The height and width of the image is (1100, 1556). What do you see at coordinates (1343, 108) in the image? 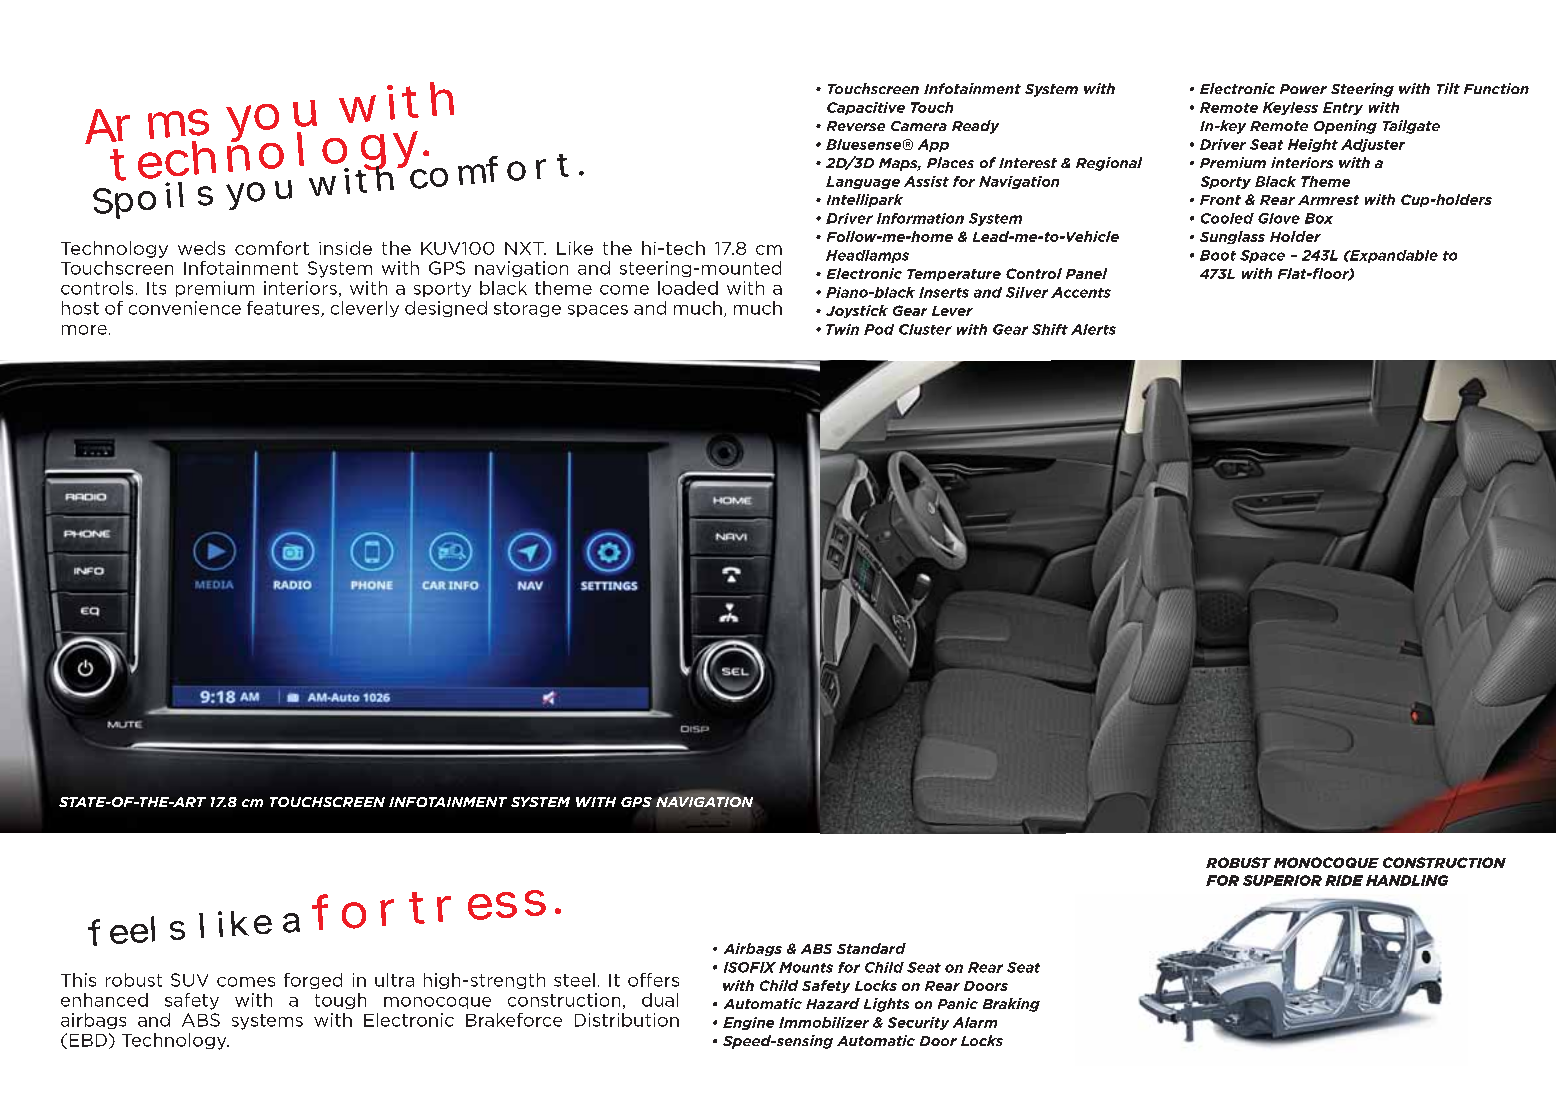
I see `Entry` at bounding box center [1343, 108].
